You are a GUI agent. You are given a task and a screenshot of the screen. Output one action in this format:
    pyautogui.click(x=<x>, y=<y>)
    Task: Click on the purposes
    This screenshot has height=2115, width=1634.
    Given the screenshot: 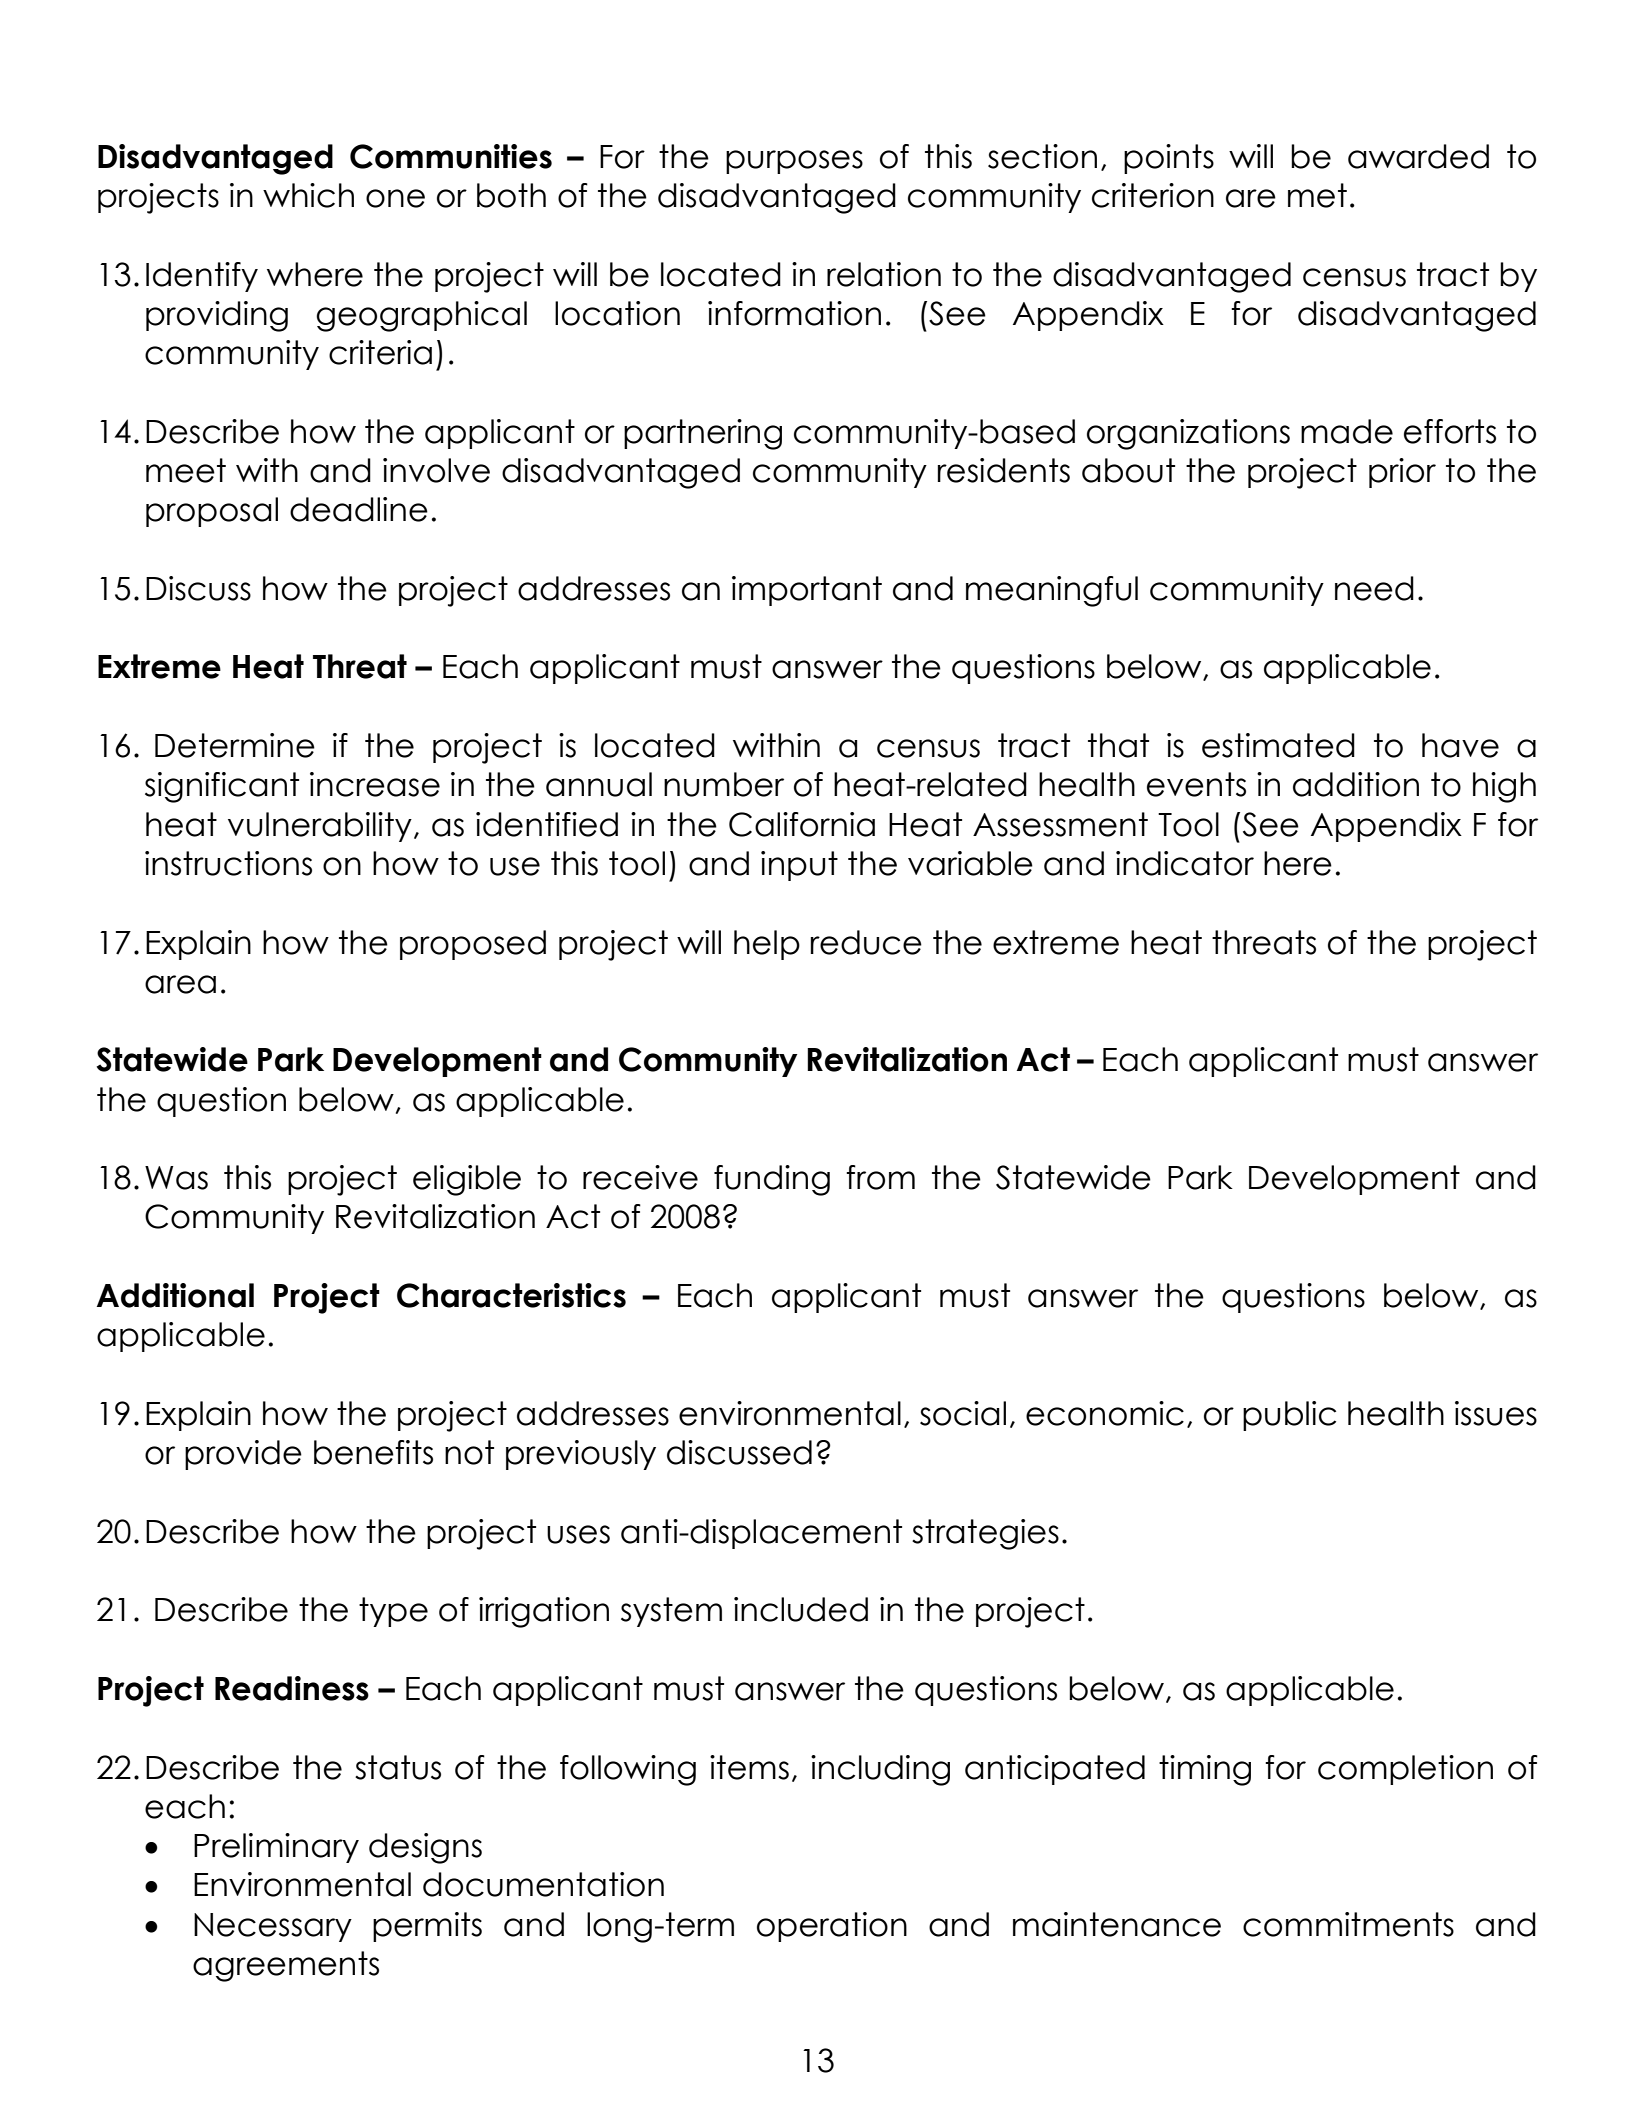 What is the action you would take?
    pyautogui.click(x=794, y=162)
